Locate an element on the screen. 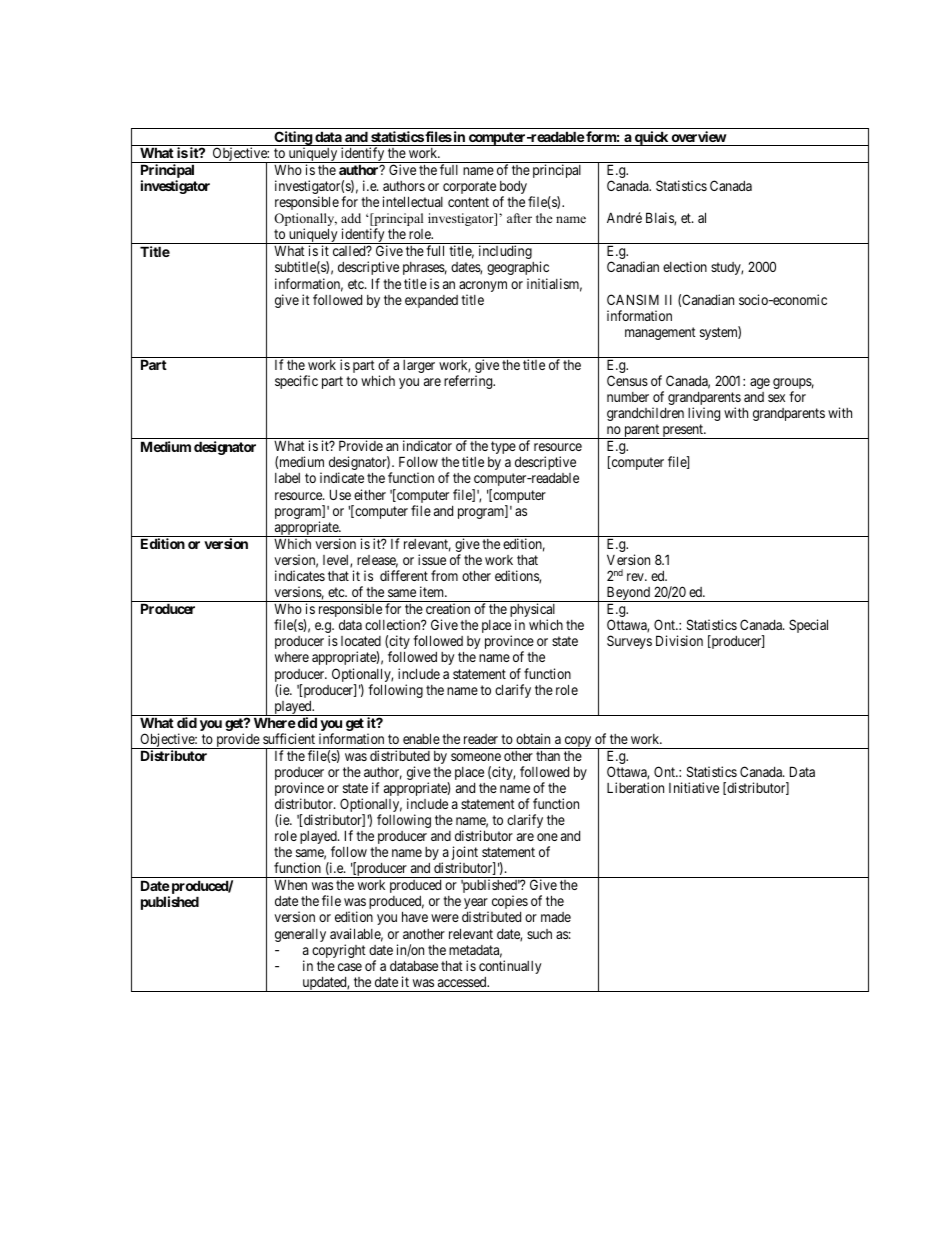 The height and width of the screenshot is (1233, 952). body is located at coordinates (513, 189).
